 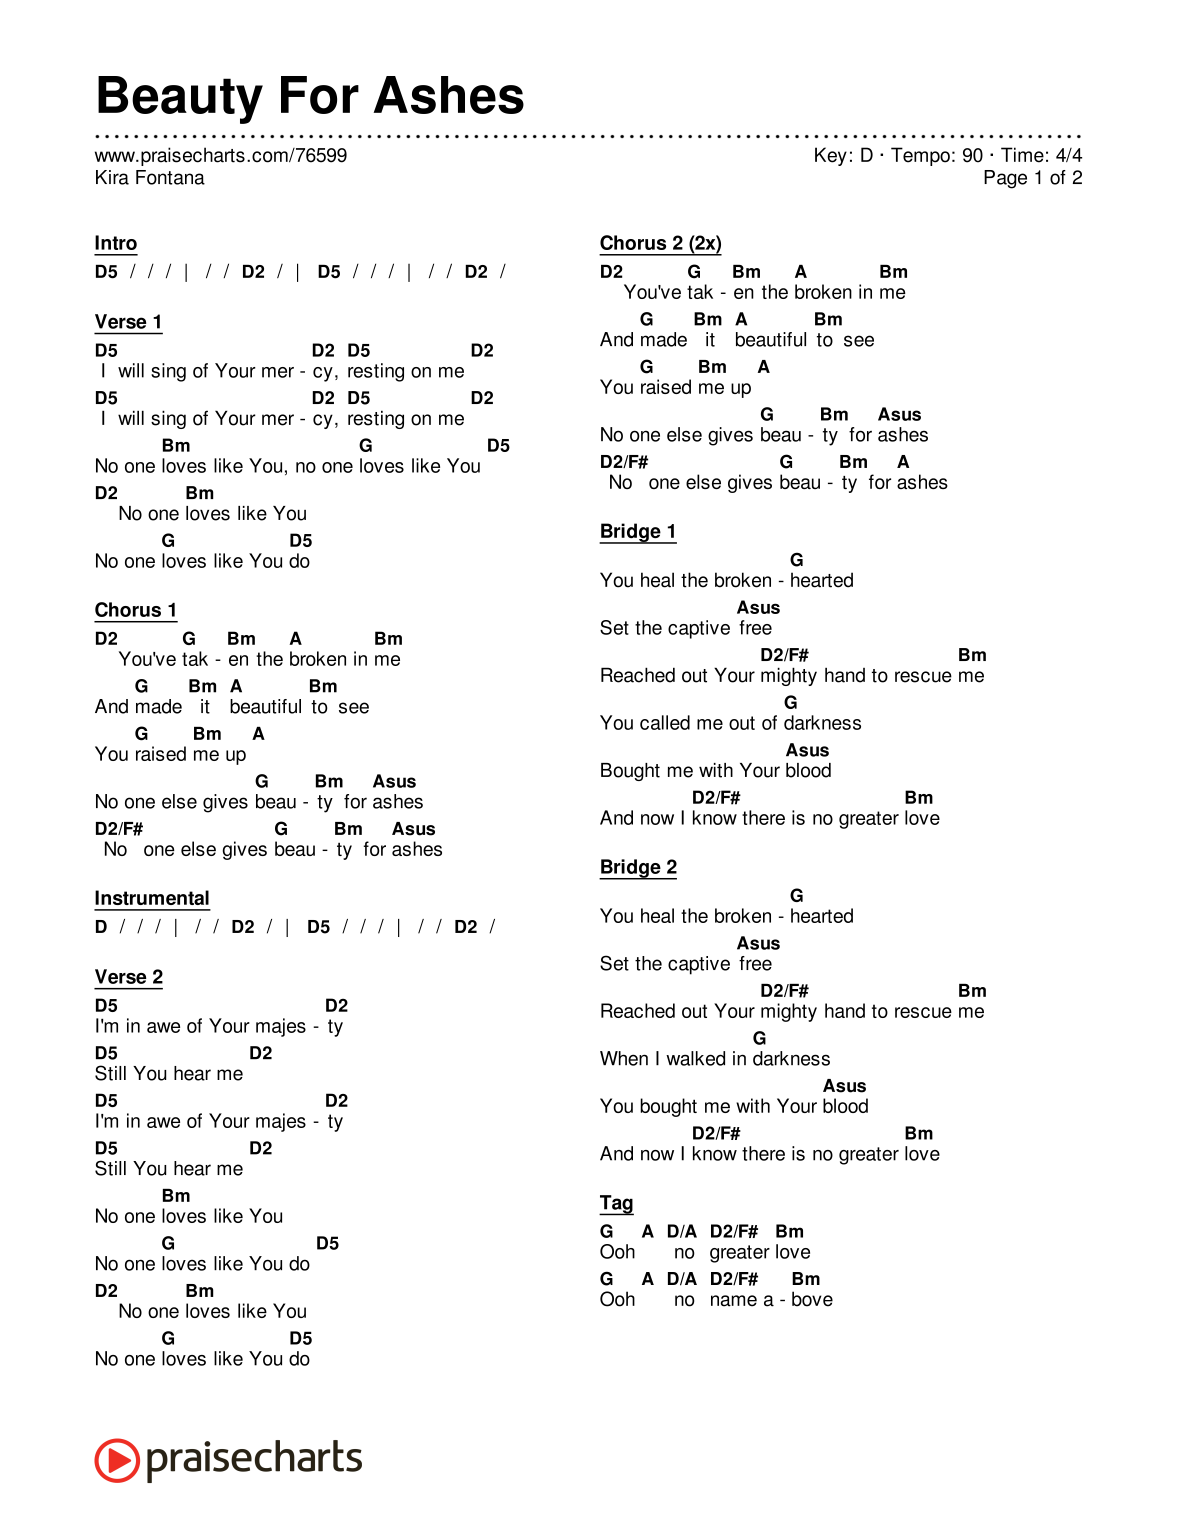 What do you see at coordinates (812, 1299) in the screenshot?
I see `bove` at bounding box center [812, 1299].
